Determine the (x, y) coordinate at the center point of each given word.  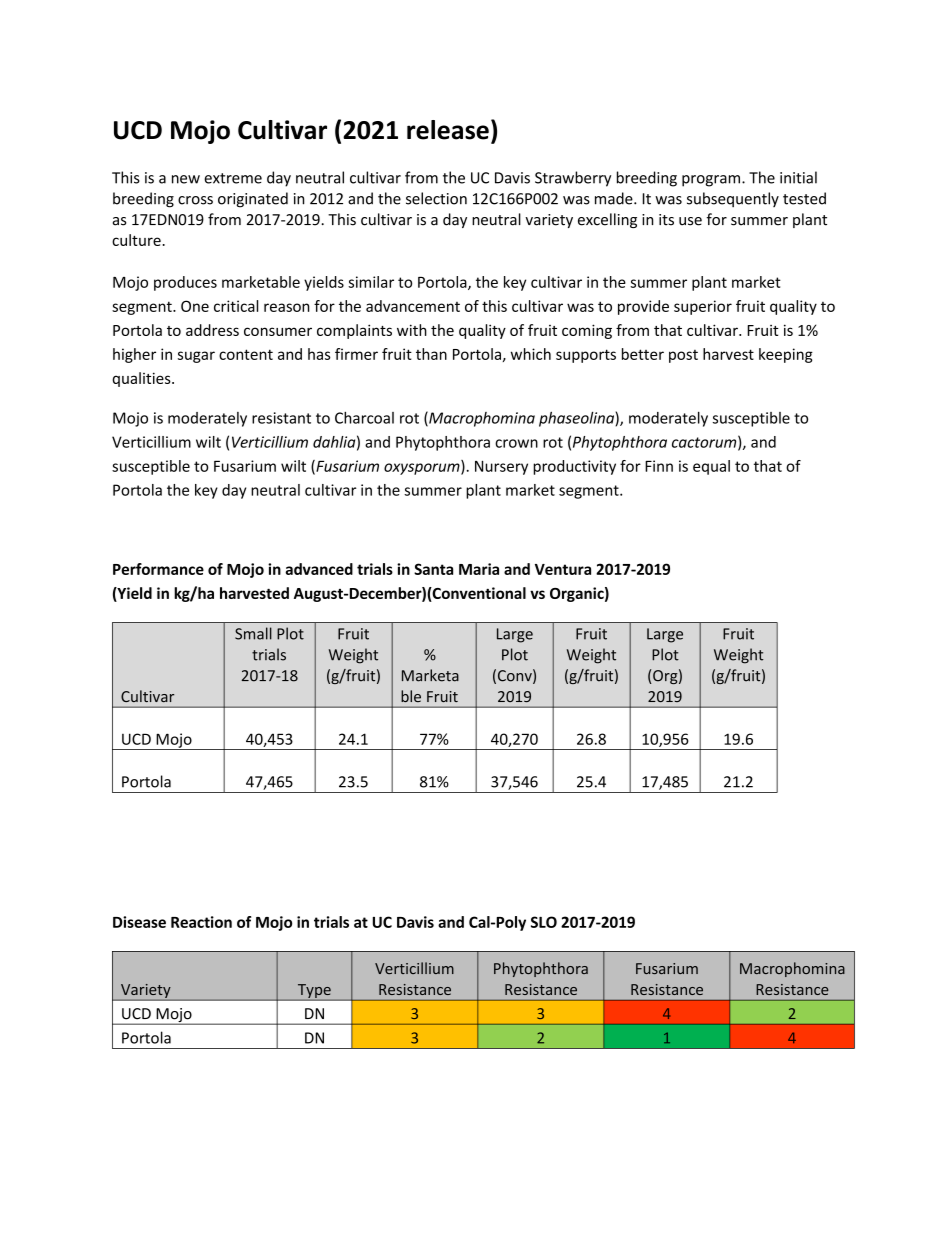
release (448, 130)
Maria (479, 569)
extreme (233, 178)
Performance (158, 569)
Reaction (201, 922)
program (712, 181)
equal (711, 467)
